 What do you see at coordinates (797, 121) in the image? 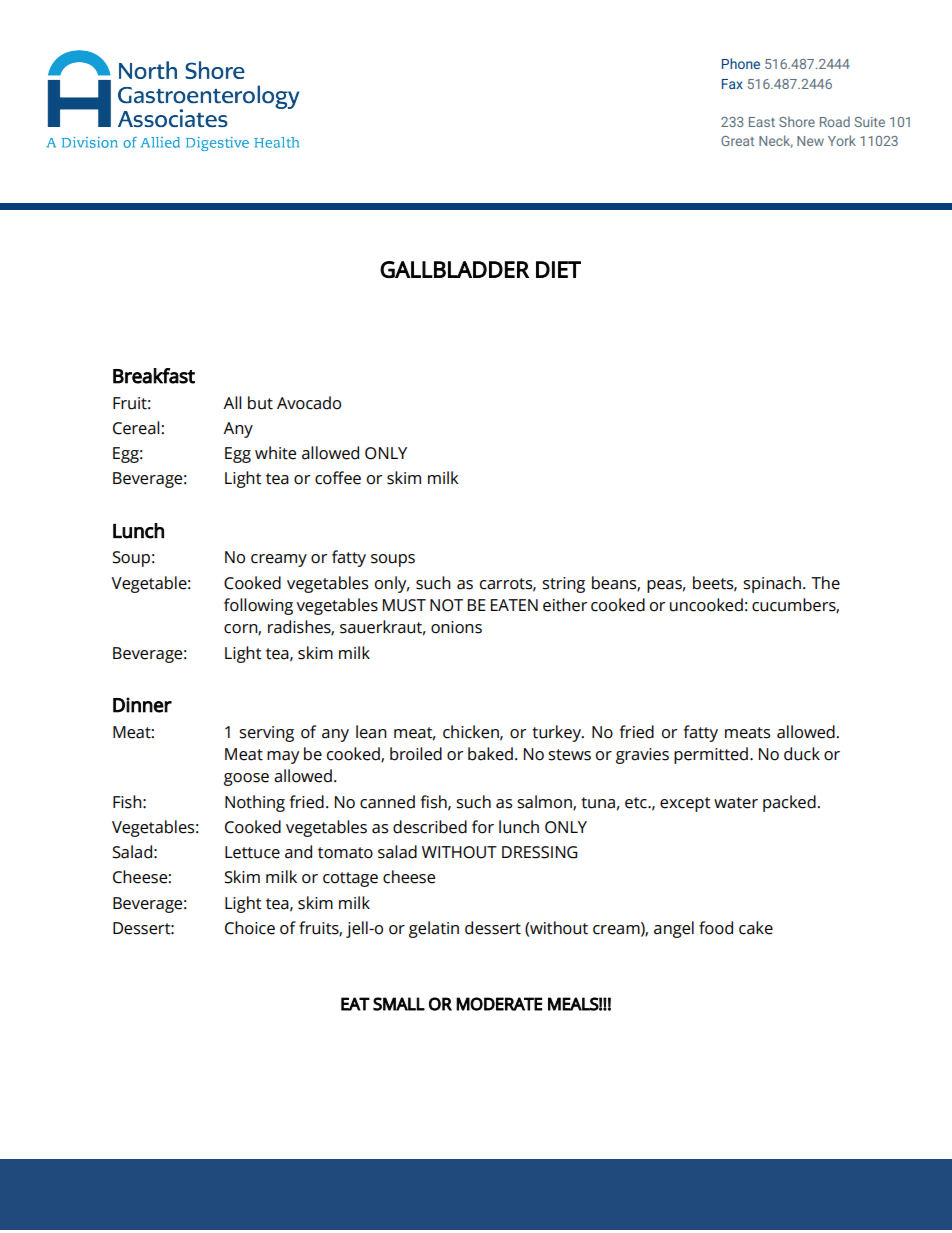
I see `Shore` at bounding box center [797, 121].
